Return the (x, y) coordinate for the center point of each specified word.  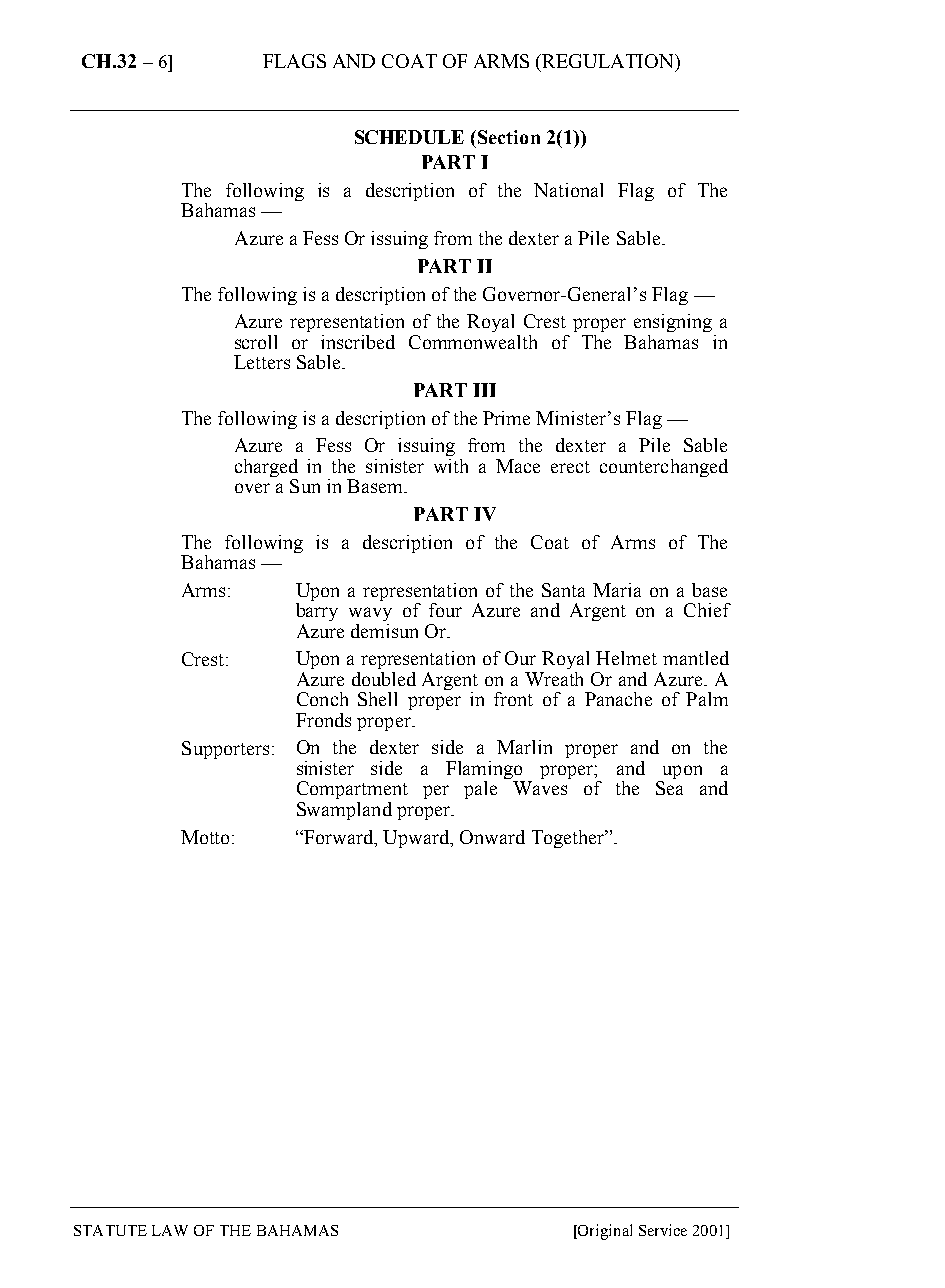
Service (663, 1230)
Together (569, 839)
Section (509, 137)
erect (570, 467)
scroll (256, 342)
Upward (417, 839)
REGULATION (609, 62)
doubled (384, 679)
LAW (170, 1230)
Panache (618, 699)
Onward (492, 837)
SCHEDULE (409, 137)
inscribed (358, 342)
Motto (207, 837)
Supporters (225, 750)
